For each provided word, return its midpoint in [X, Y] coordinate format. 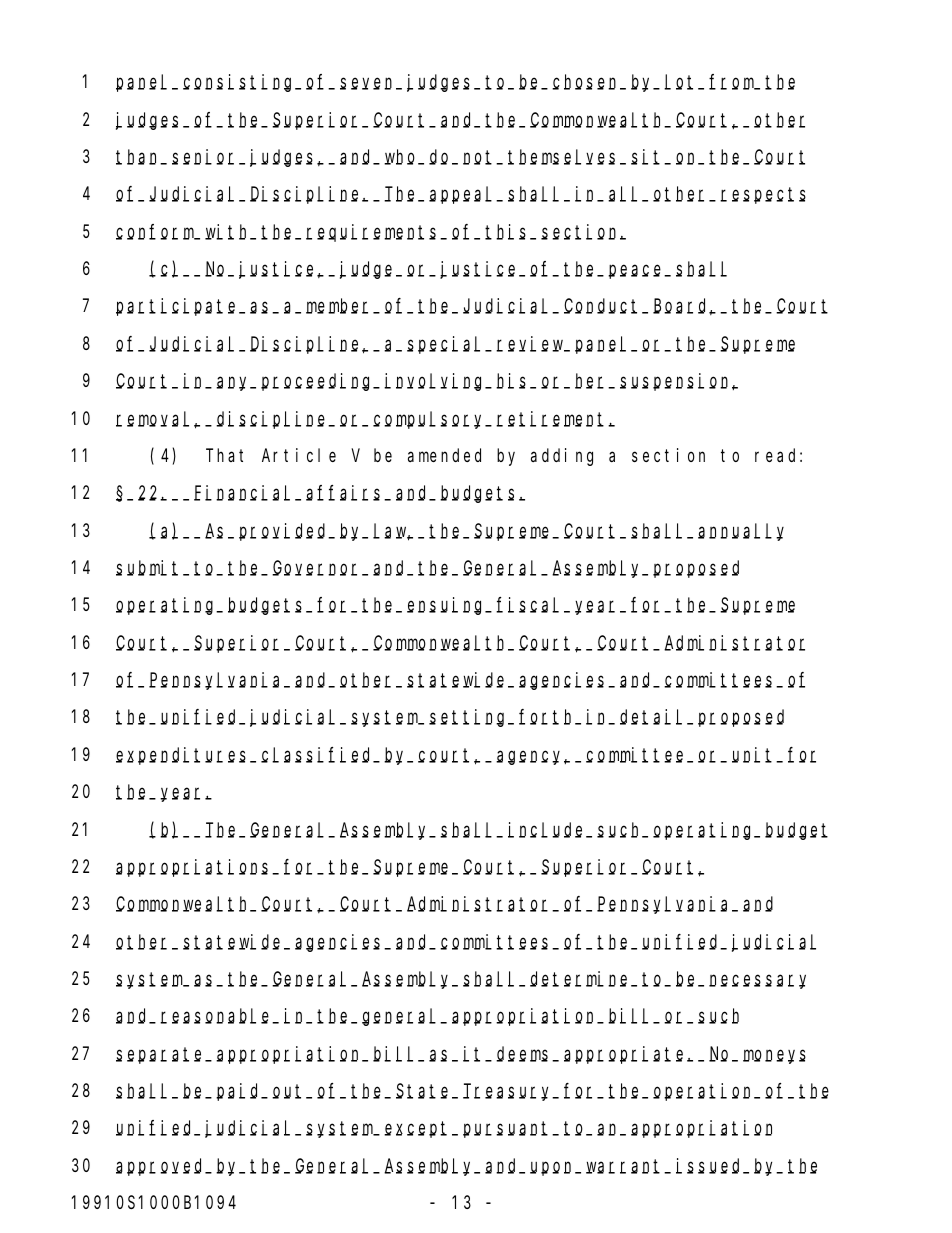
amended [444, 455]
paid [240, 1092]
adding [562, 457]
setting [469, 718]
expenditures [183, 756]
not [480, 158]
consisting [240, 83]
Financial [245, 493]
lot [681, 82]
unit [755, 755]
